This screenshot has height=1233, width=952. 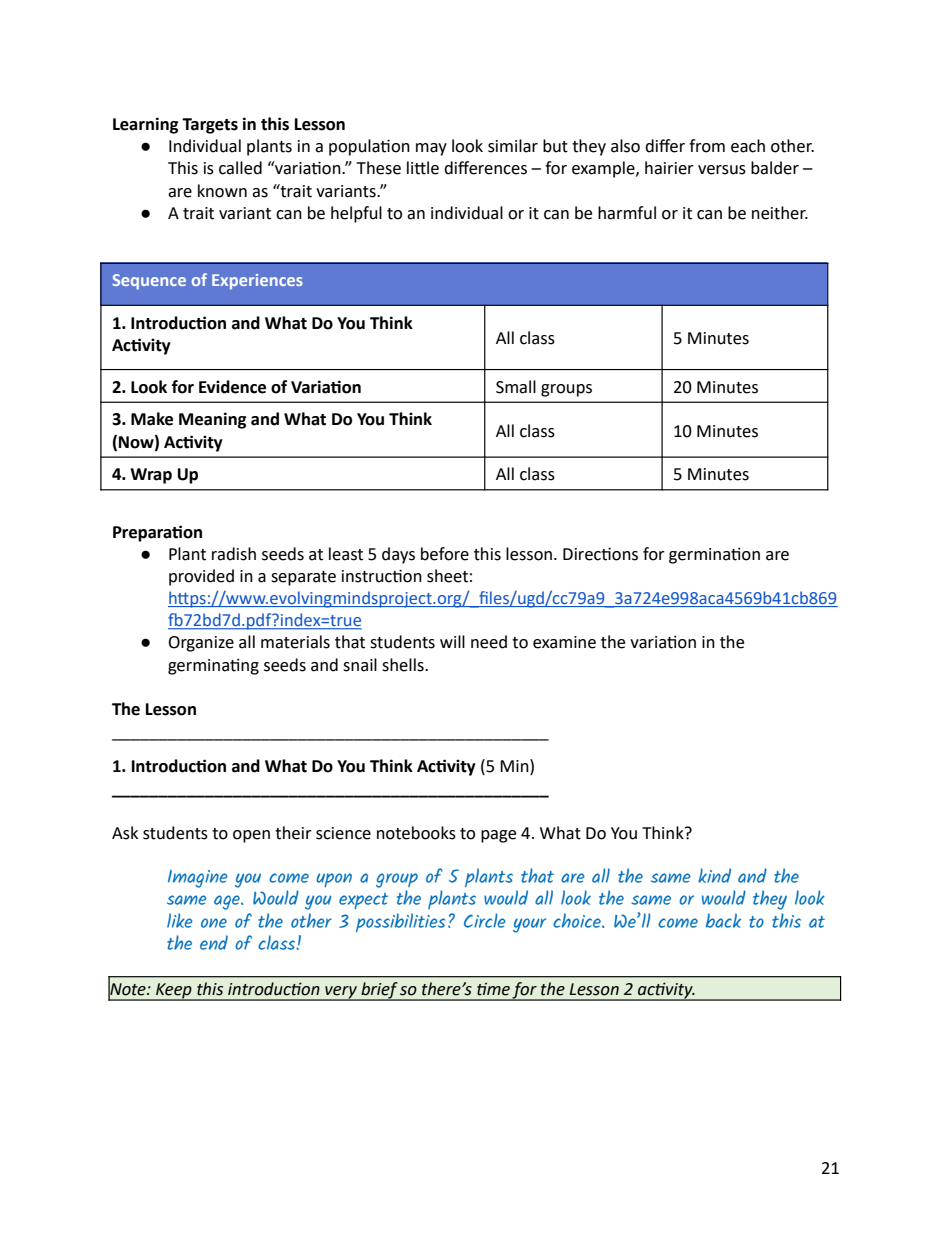 I want to click on end, so click(x=214, y=942).
